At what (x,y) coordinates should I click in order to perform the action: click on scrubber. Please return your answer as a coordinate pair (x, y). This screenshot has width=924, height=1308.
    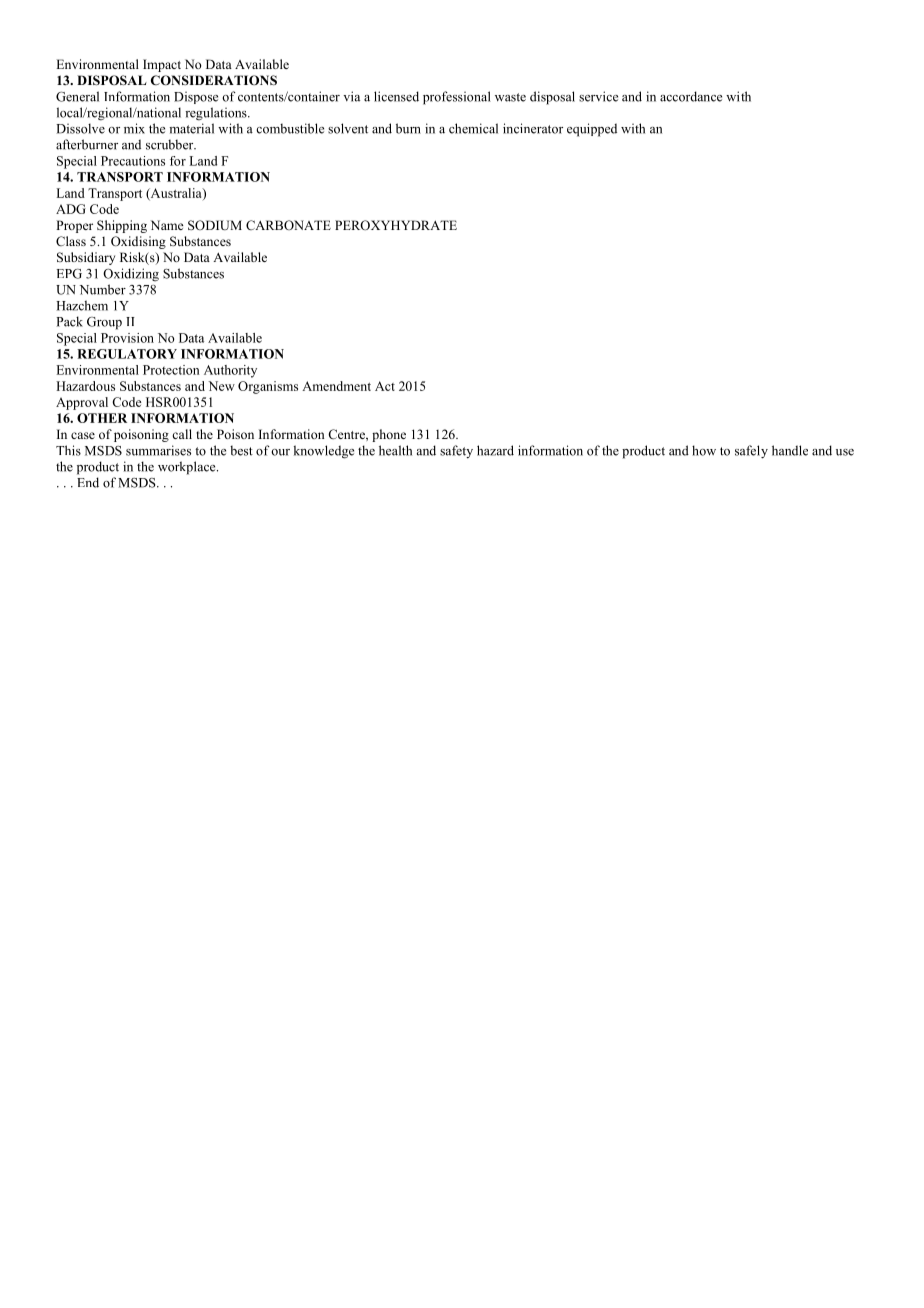
    Looking at the image, I should click on (171, 144).
